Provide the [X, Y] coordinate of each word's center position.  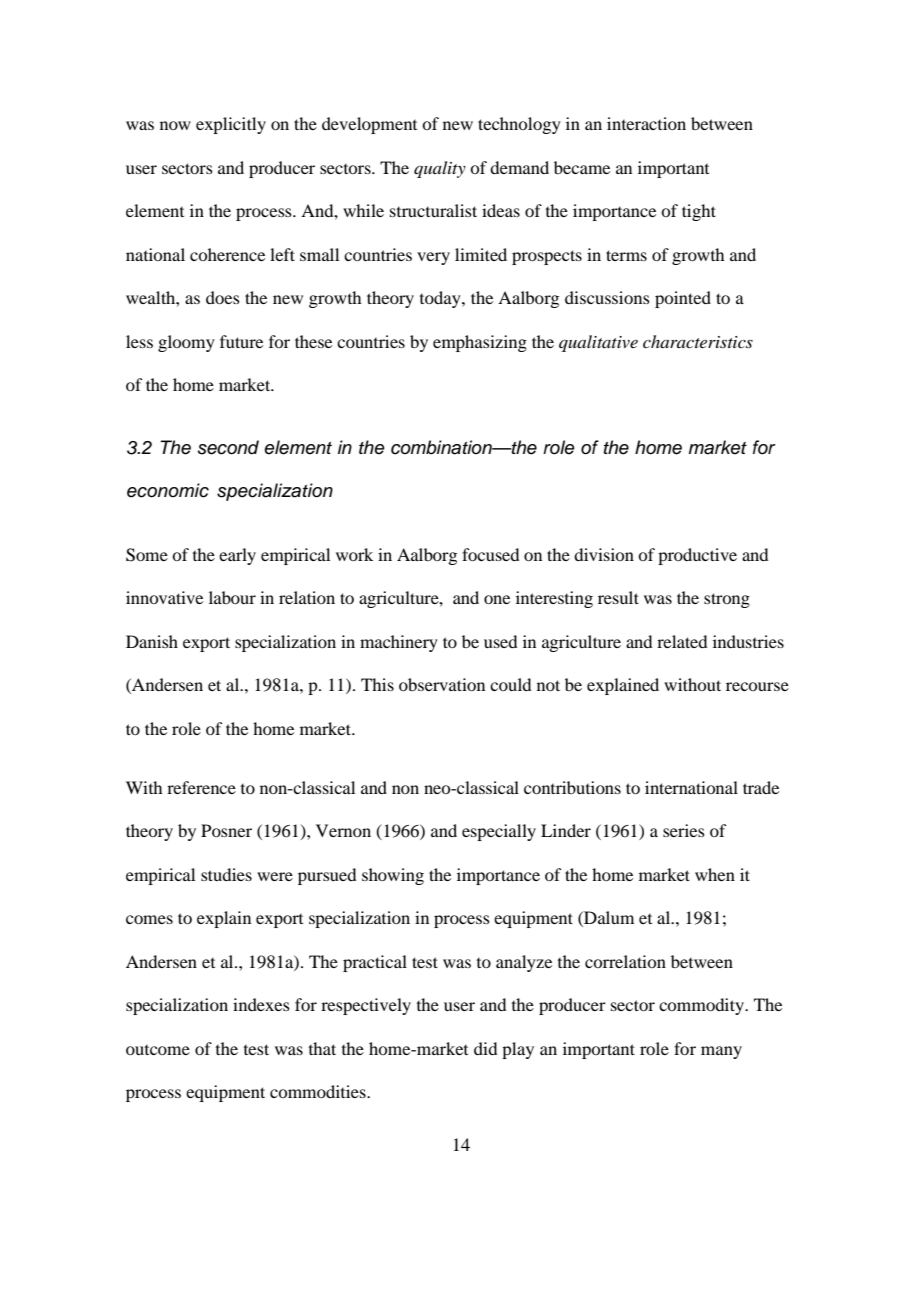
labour [232, 597]
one [497, 599]
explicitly [231, 125]
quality [440, 169]
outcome [158, 1050]
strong [727, 600]
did [485, 1048]
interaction [646, 123]
